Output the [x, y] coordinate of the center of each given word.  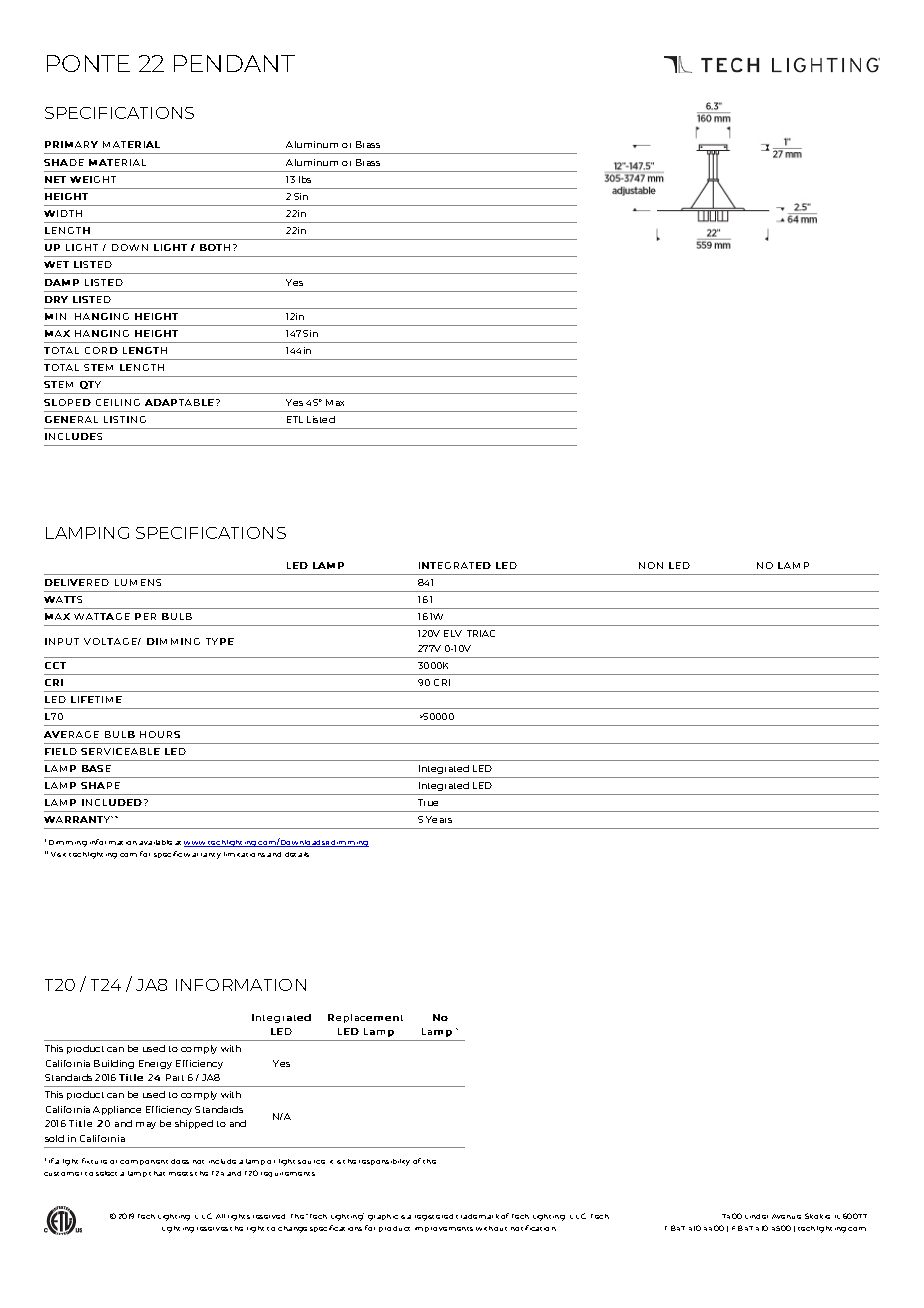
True [428, 802]
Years [439, 819]
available [155, 842]
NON [651, 565]
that [157, 1173]
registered [434, 1217]
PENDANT [234, 63]
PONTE [88, 63]
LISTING [125, 419]
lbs [305, 179]
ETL [295, 419]
